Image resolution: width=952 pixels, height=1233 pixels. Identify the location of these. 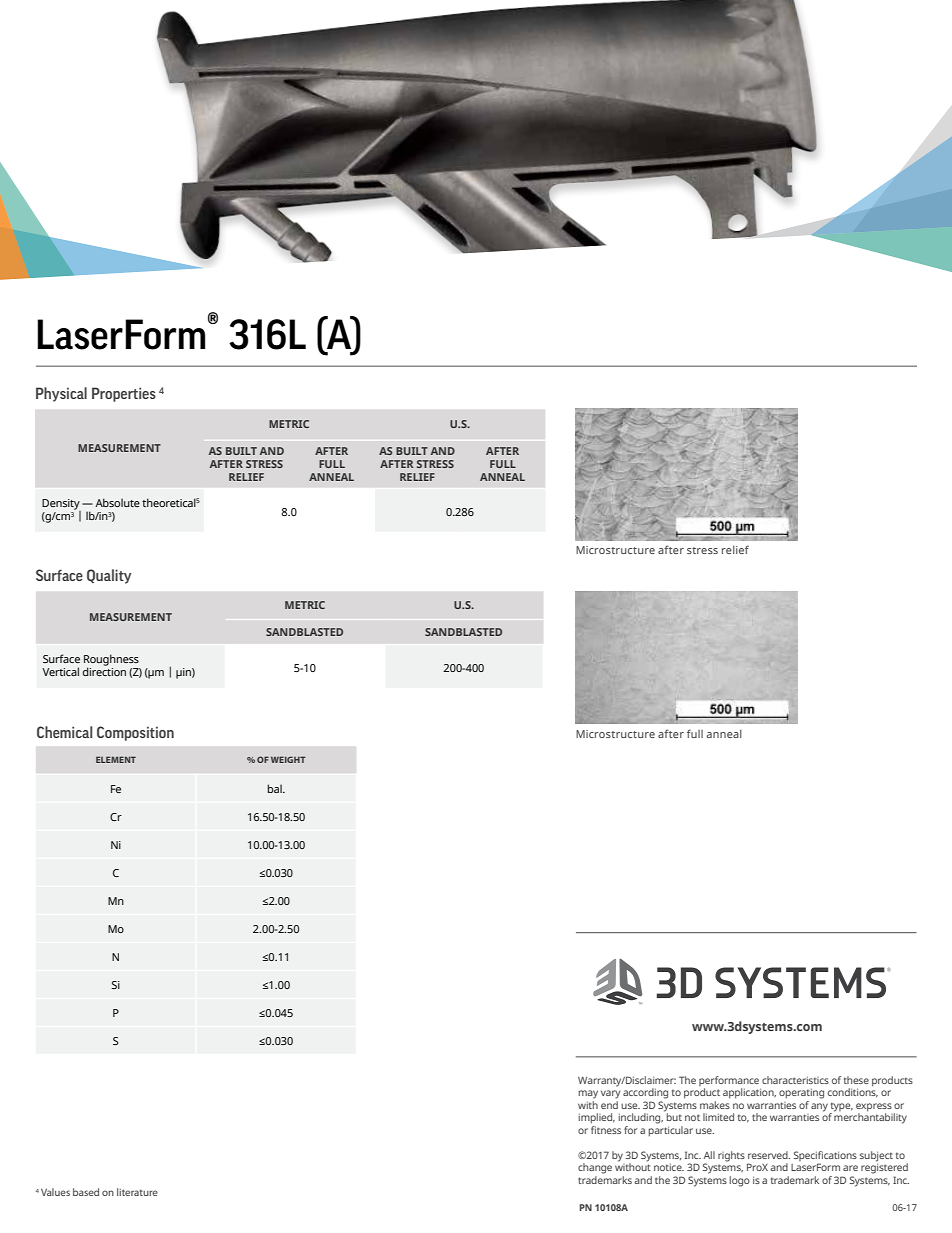
(856, 1080).
